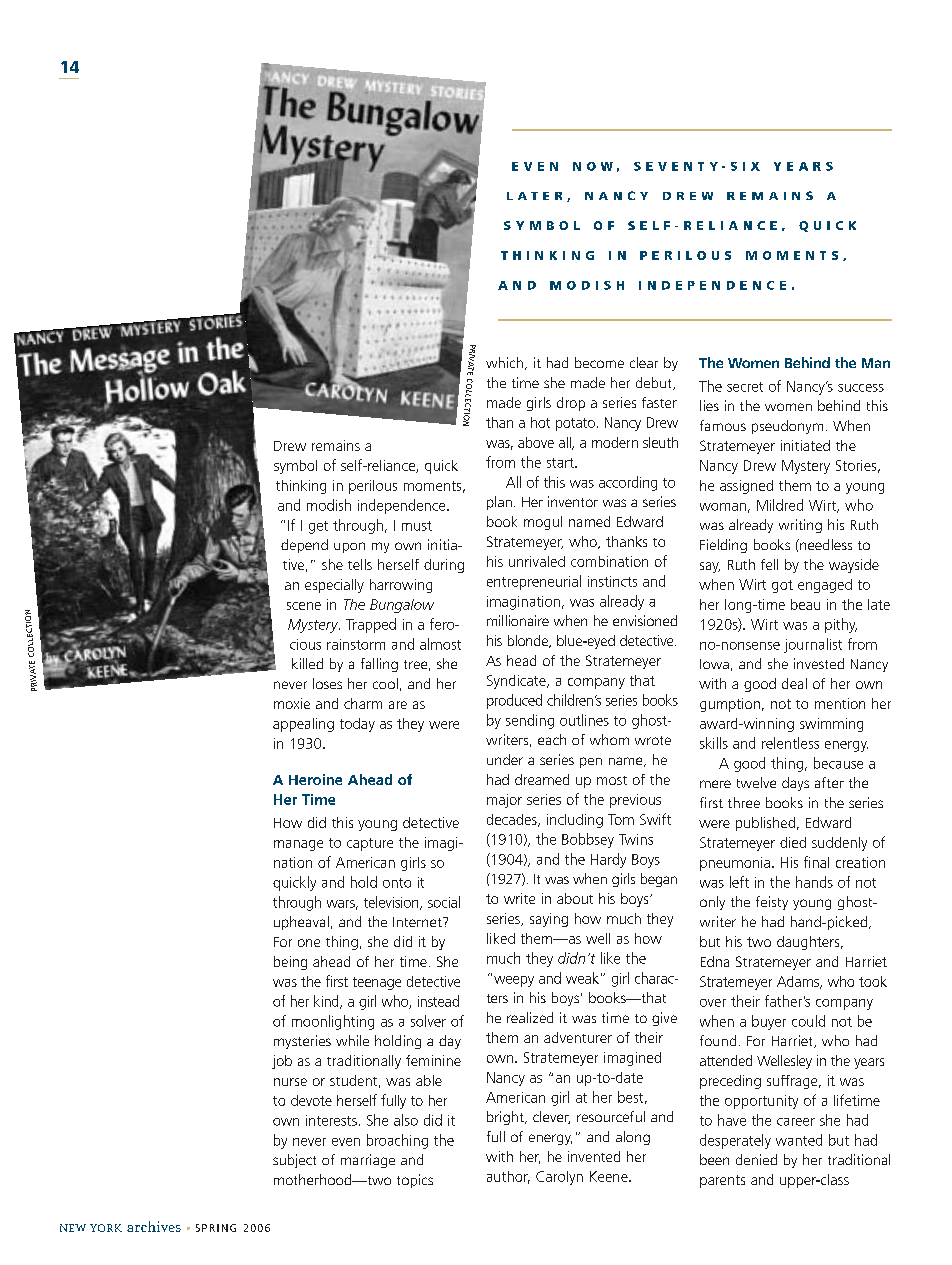 This image has width=952, height=1265. Describe the element at coordinates (508, 1177) in the image. I see `author` at that location.
